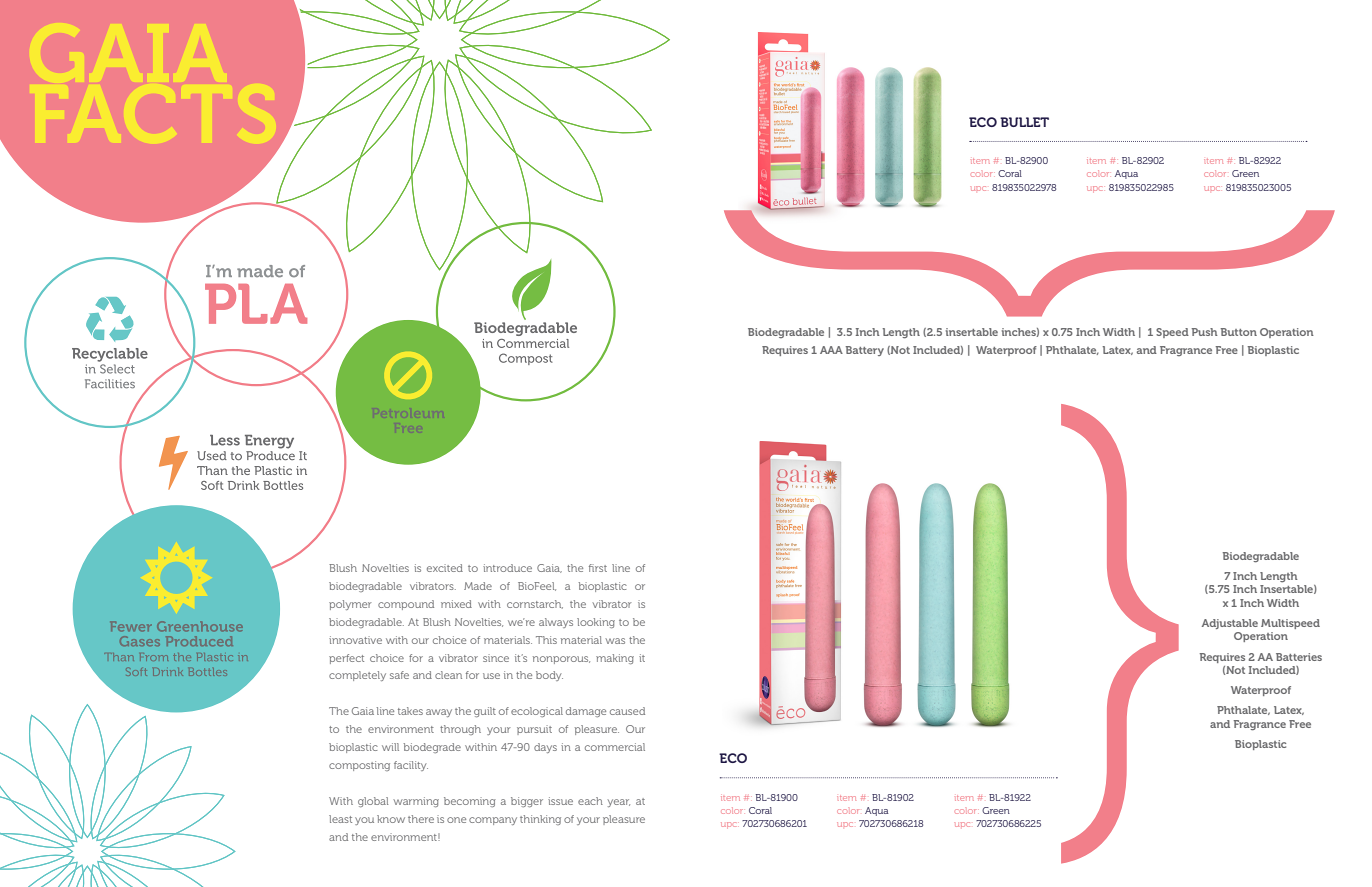  Describe the element at coordinates (1024, 122) in the screenshot. I see `BULLET` at that location.
